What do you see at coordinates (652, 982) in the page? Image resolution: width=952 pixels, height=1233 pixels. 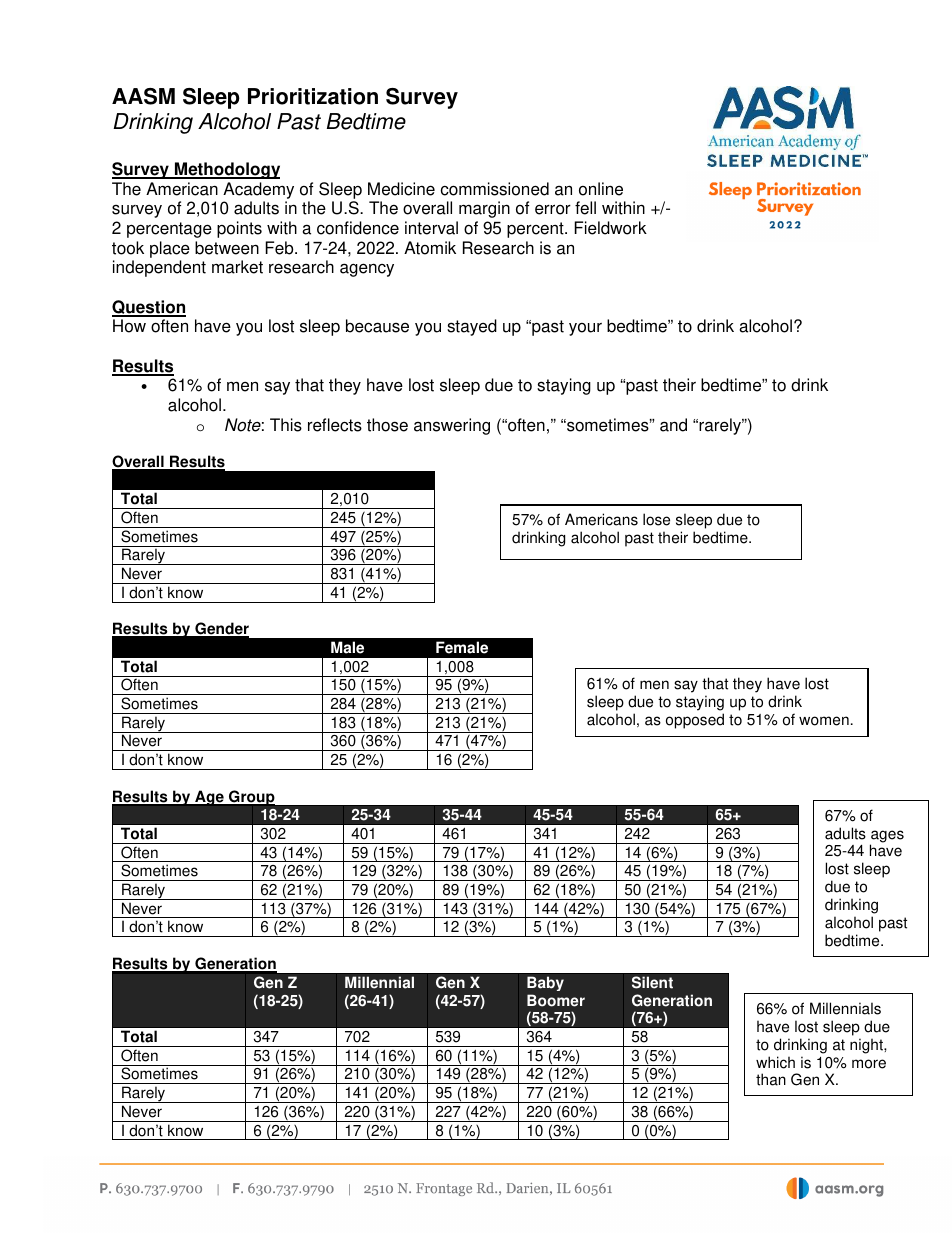 I see `Silent` at bounding box center [652, 982].
